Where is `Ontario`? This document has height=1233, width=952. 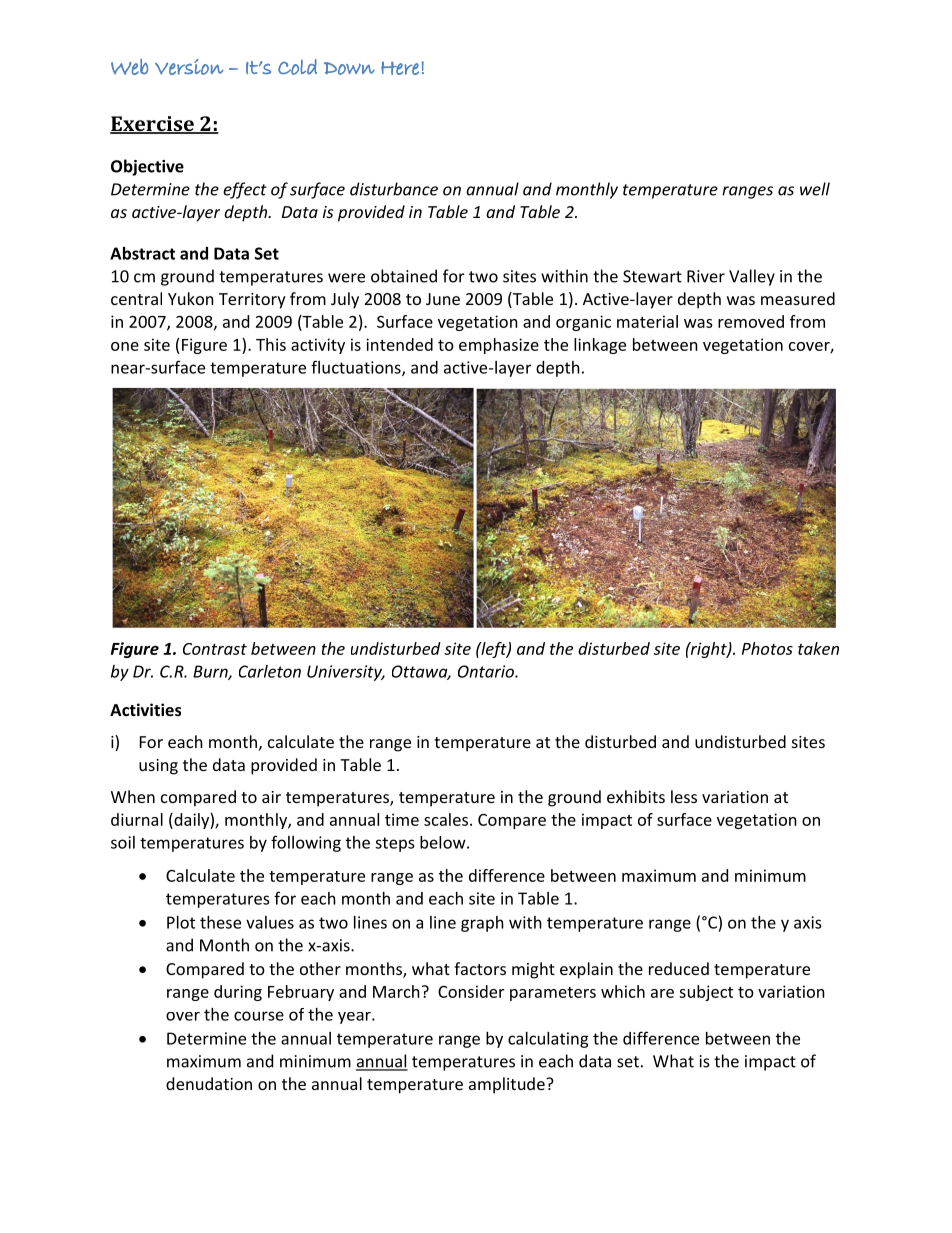
Ontario is located at coordinates (487, 671).
